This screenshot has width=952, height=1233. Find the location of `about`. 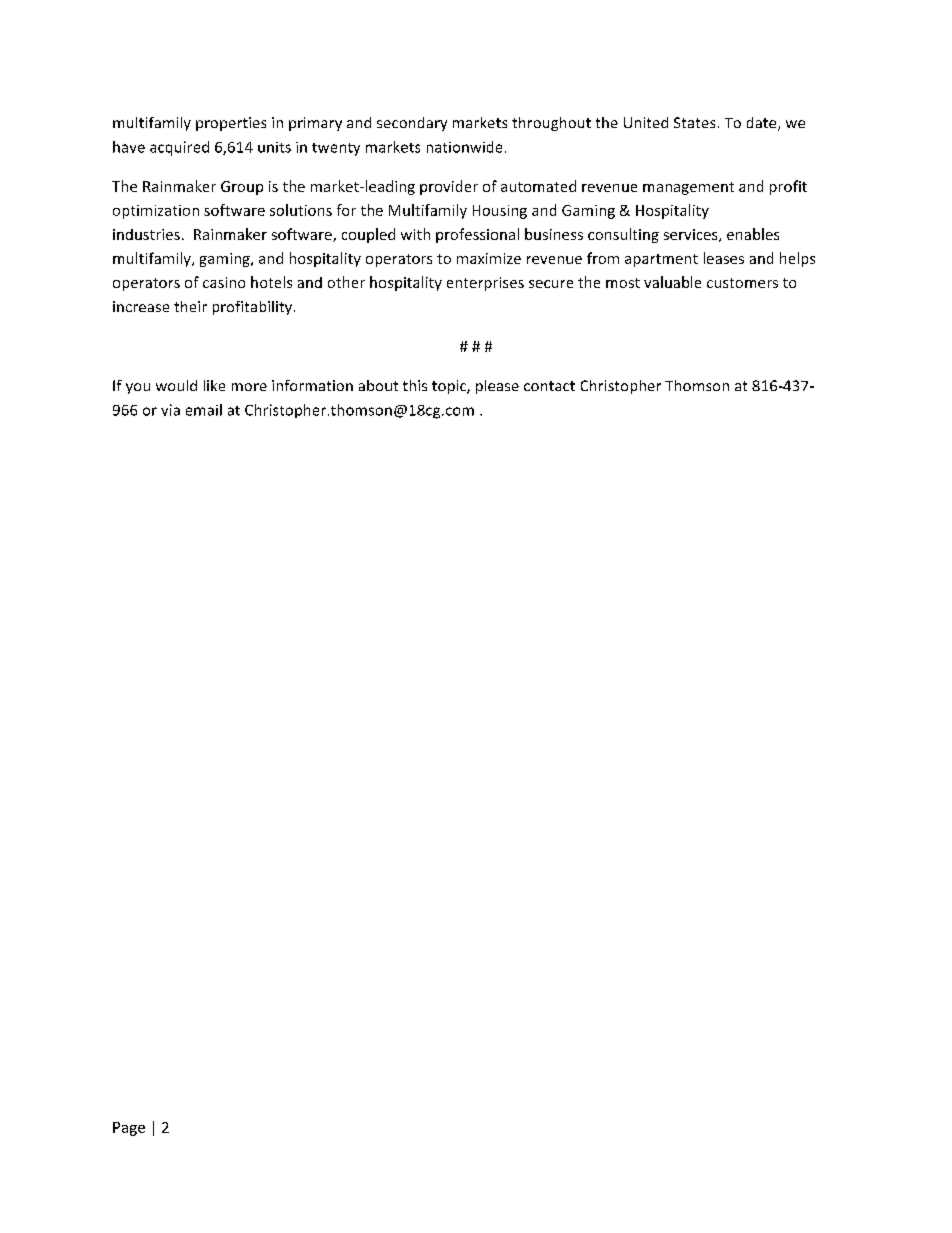

about is located at coordinates (378, 385).
